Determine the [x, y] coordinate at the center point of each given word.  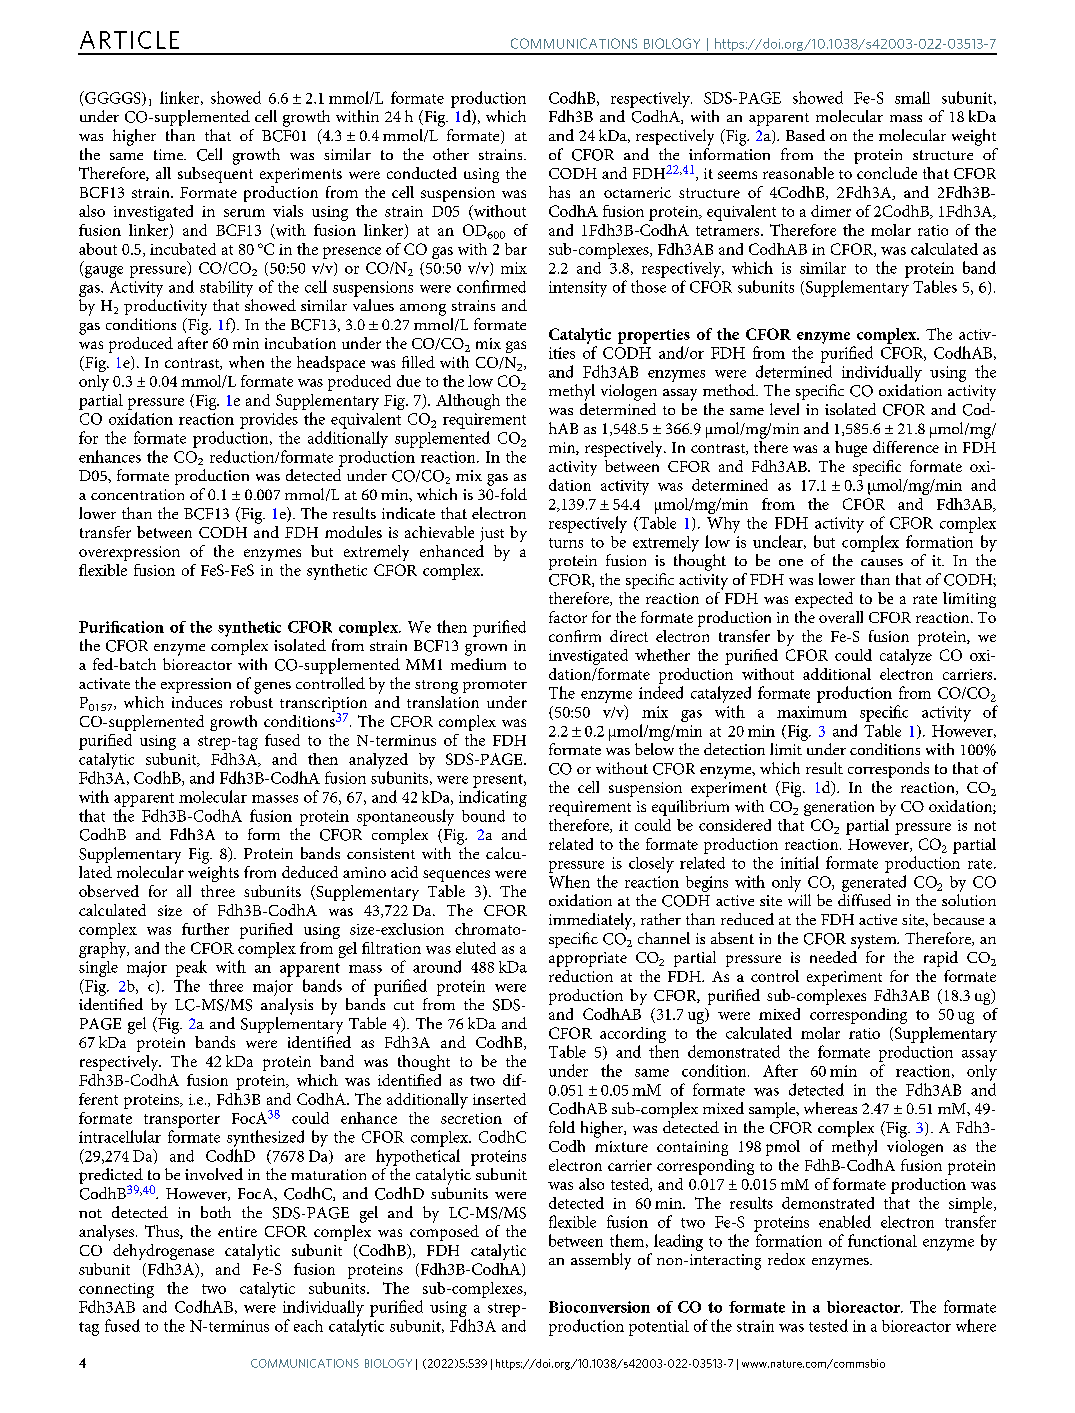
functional [882, 1240]
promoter [495, 686]
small [912, 97]
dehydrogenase [163, 1252]
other [451, 154]
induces [197, 702]
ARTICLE [129, 40]
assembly [601, 1261]
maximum [812, 712]
